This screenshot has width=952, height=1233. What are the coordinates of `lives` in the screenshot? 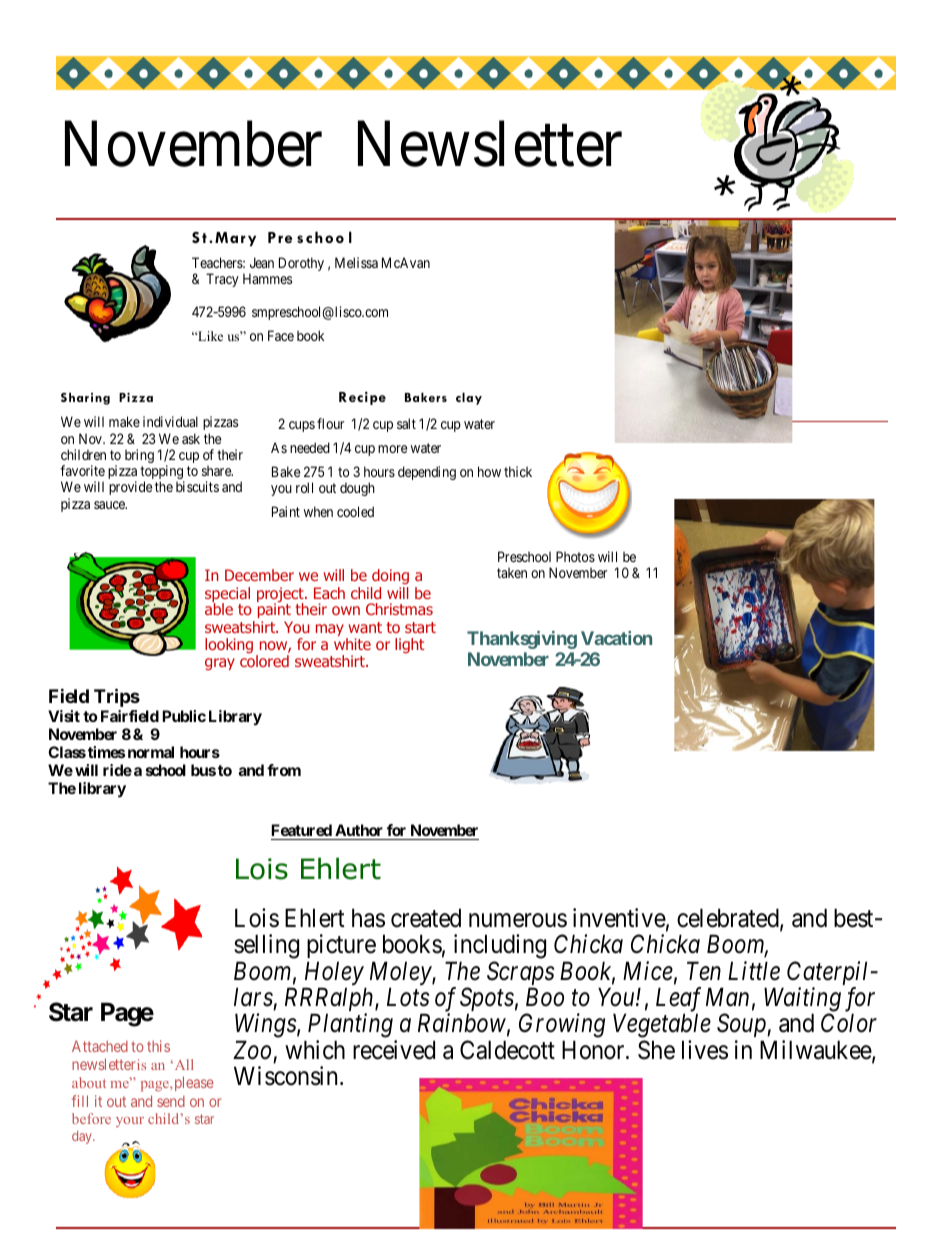 It's located at (705, 1050).
